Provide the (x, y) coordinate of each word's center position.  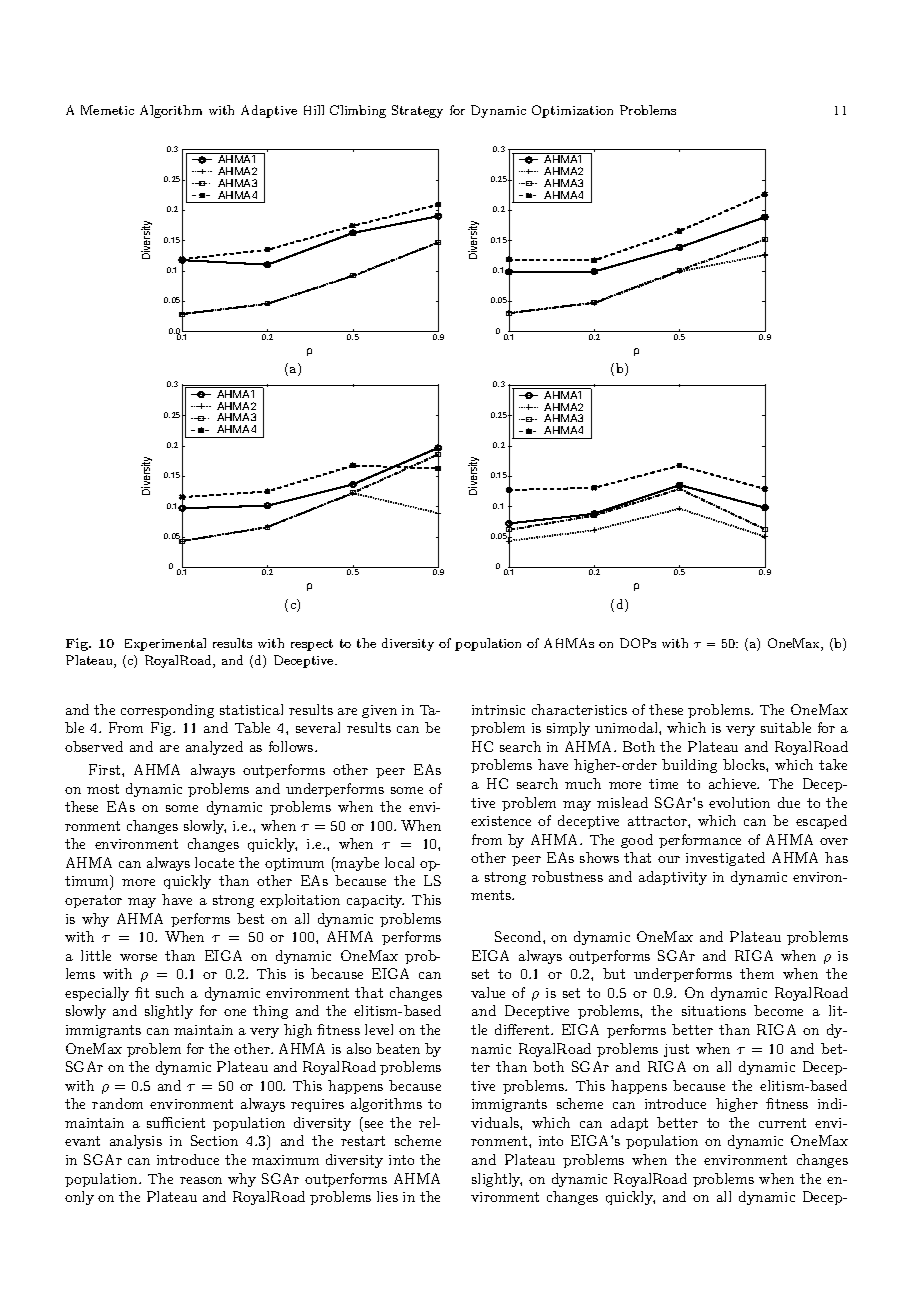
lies (387, 1196)
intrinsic (498, 710)
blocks (745, 764)
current (782, 1123)
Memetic (107, 110)
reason (201, 1180)
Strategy (417, 111)
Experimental (165, 644)
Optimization (572, 111)
